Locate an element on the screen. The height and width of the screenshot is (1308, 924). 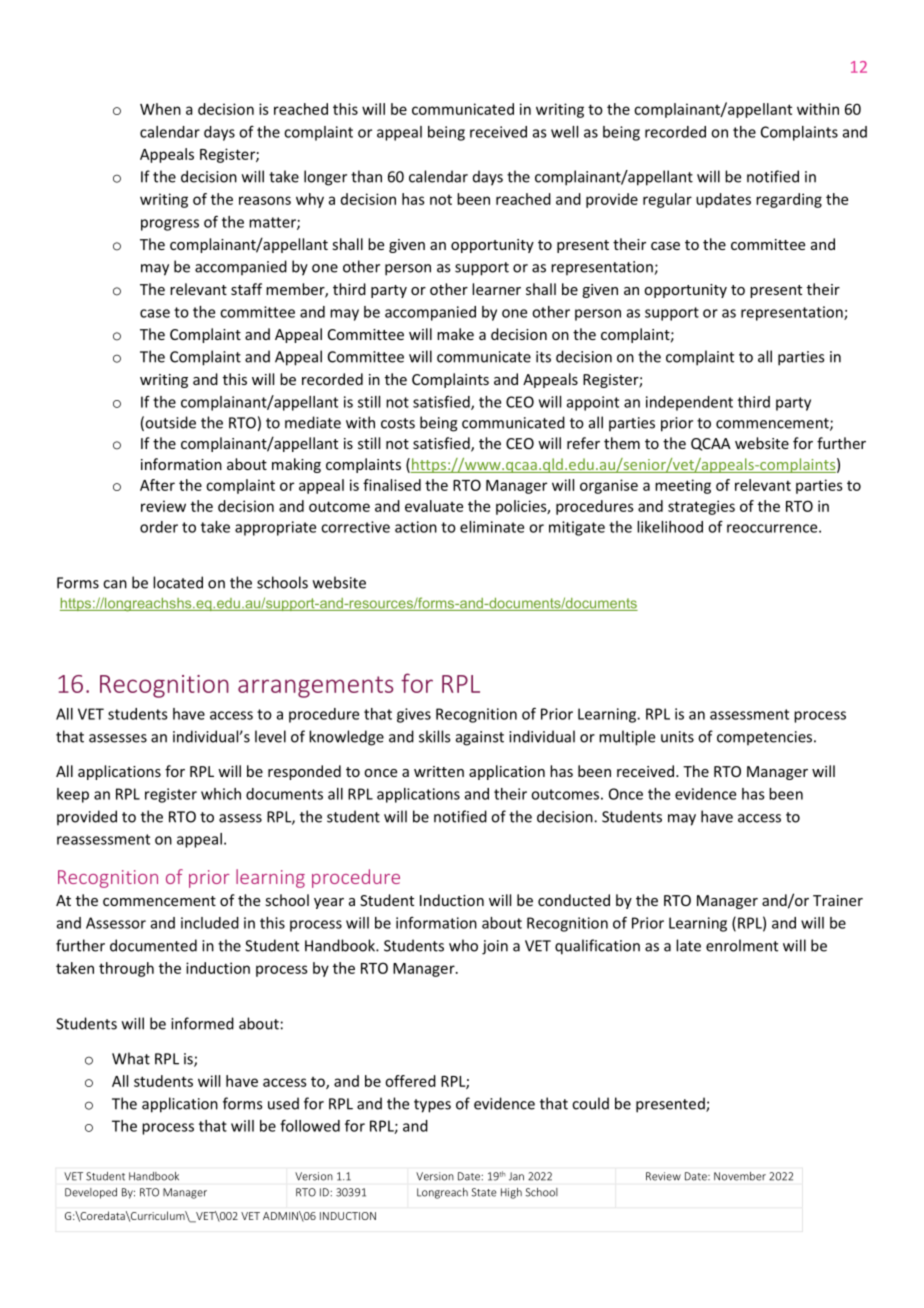
When is located at coordinates (160, 109).
